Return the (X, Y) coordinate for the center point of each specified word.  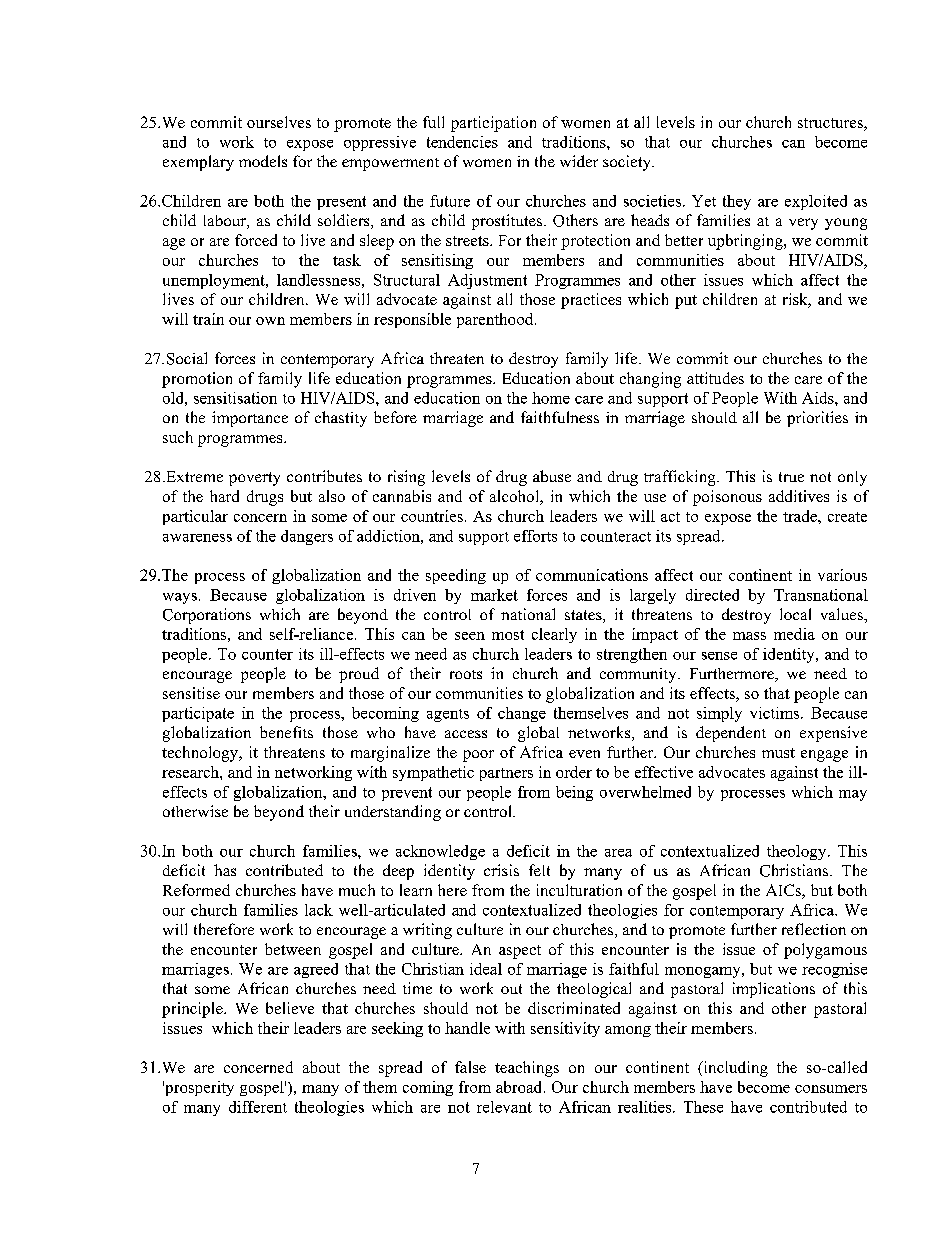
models (263, 161)
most (508, 635)
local (795, 614)
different (258, 1107)
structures (831, 124)
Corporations (207, 616)
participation (493, 124)
